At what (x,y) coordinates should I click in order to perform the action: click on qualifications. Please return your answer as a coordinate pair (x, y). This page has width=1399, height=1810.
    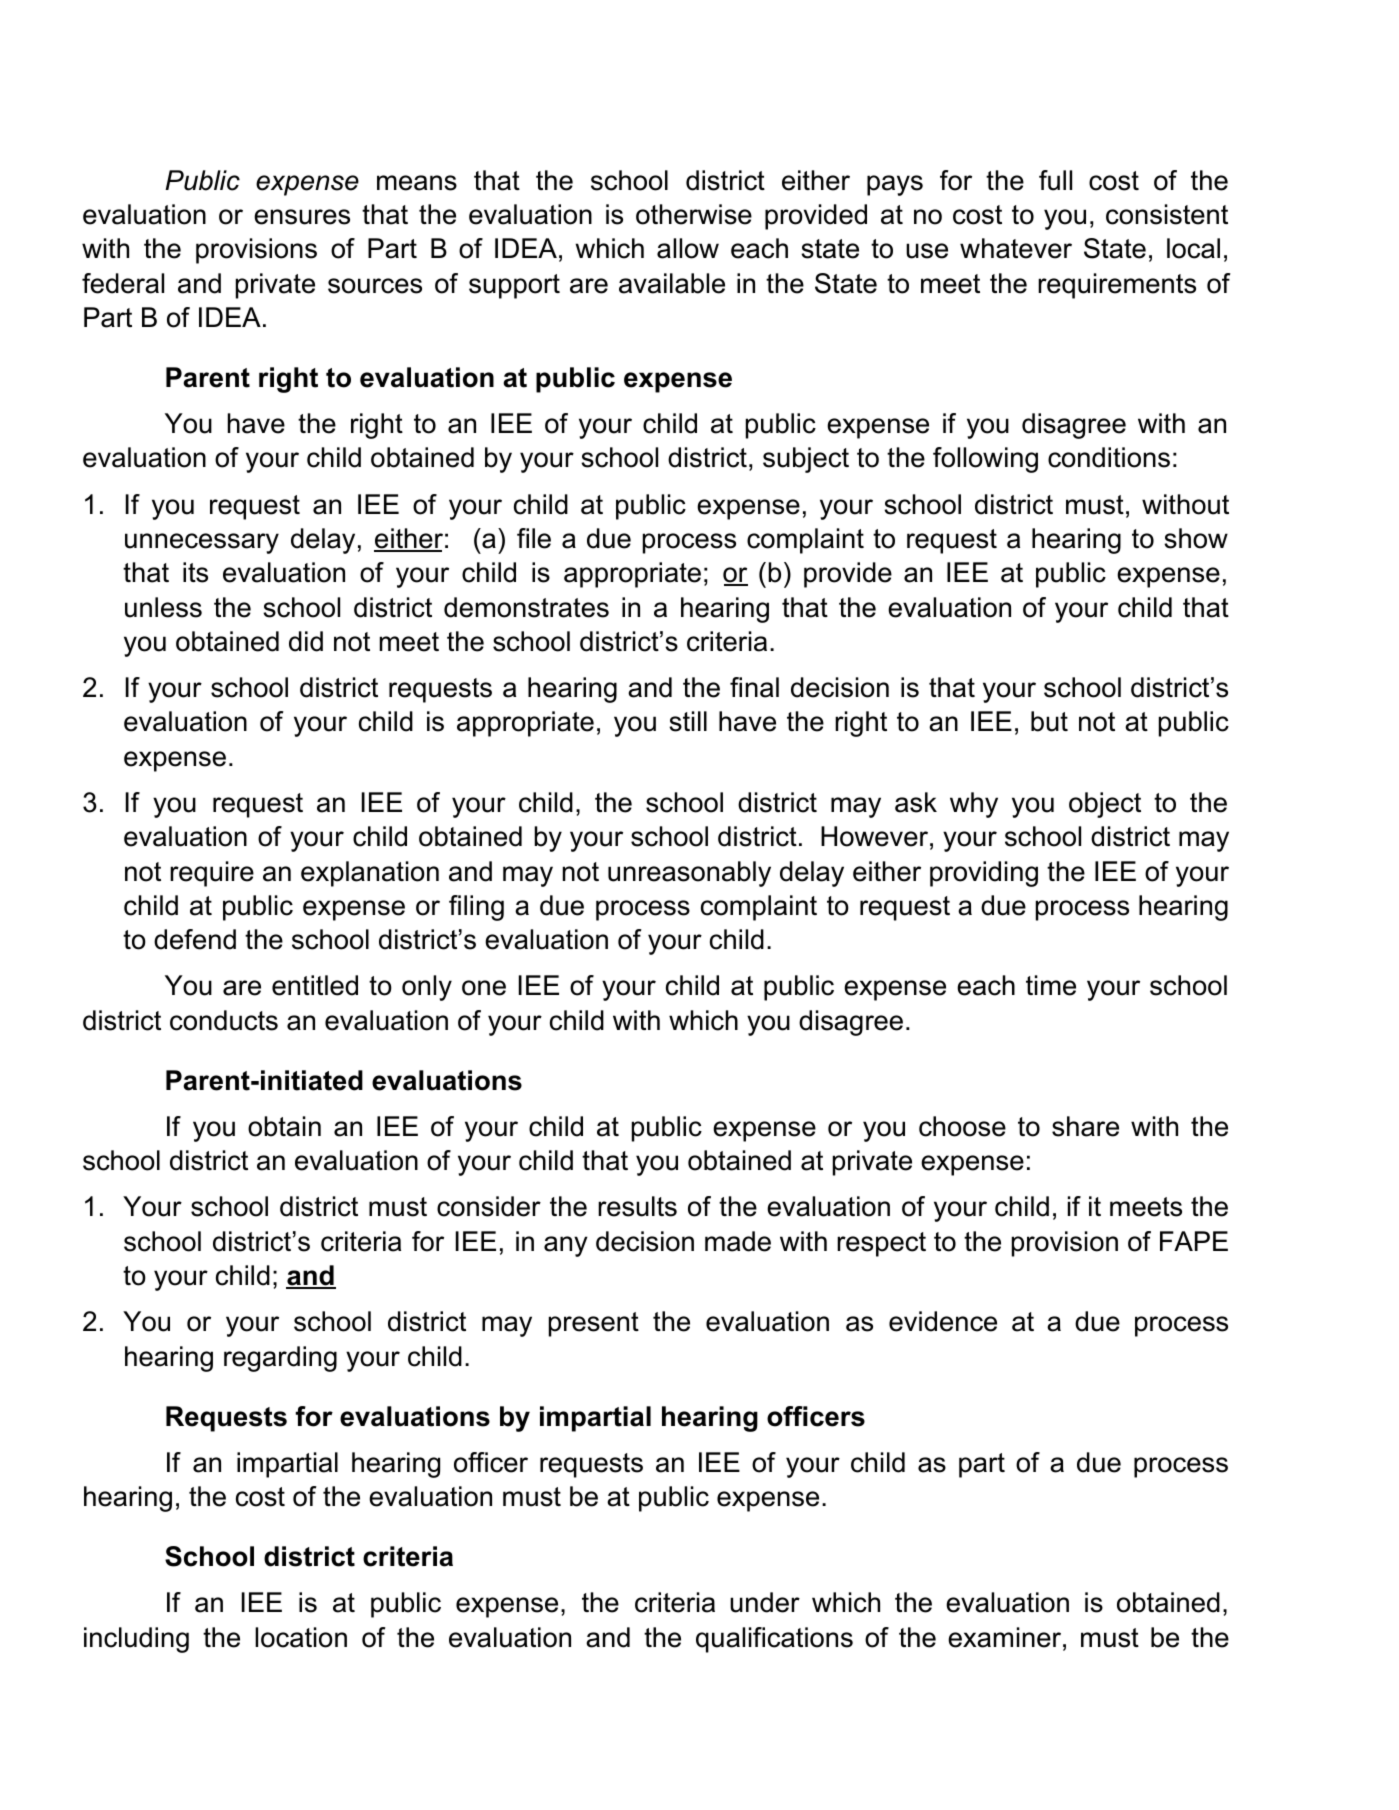
    Looking at the image, I should click on (774, 1640).
